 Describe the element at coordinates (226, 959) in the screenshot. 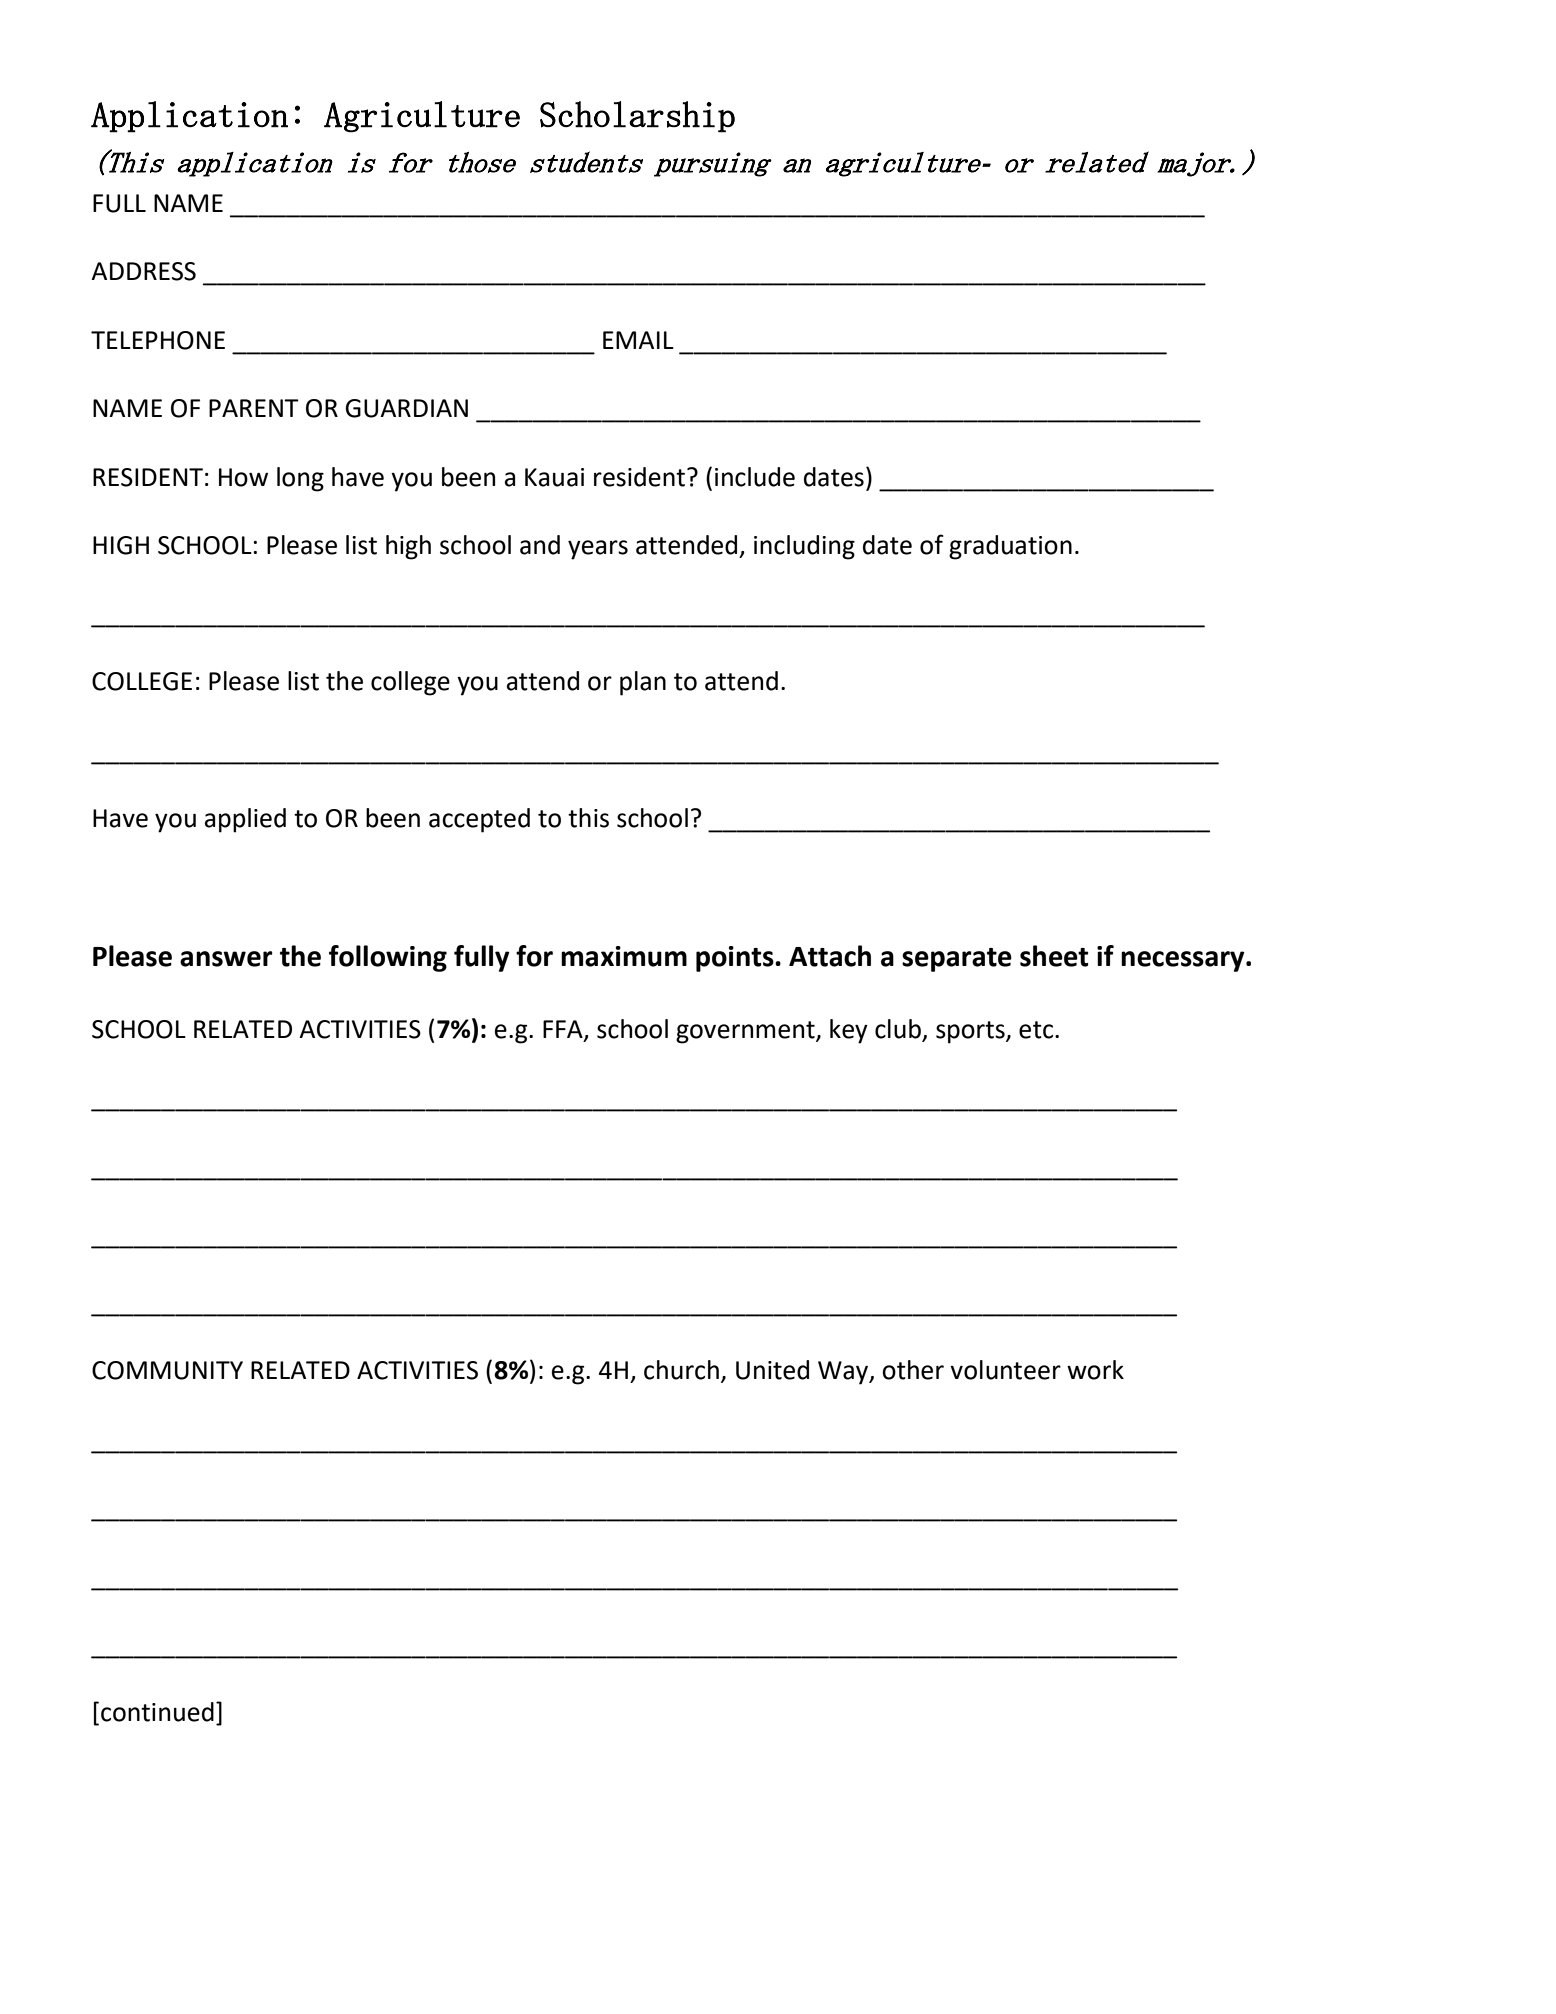

I see `answer` at that location.
